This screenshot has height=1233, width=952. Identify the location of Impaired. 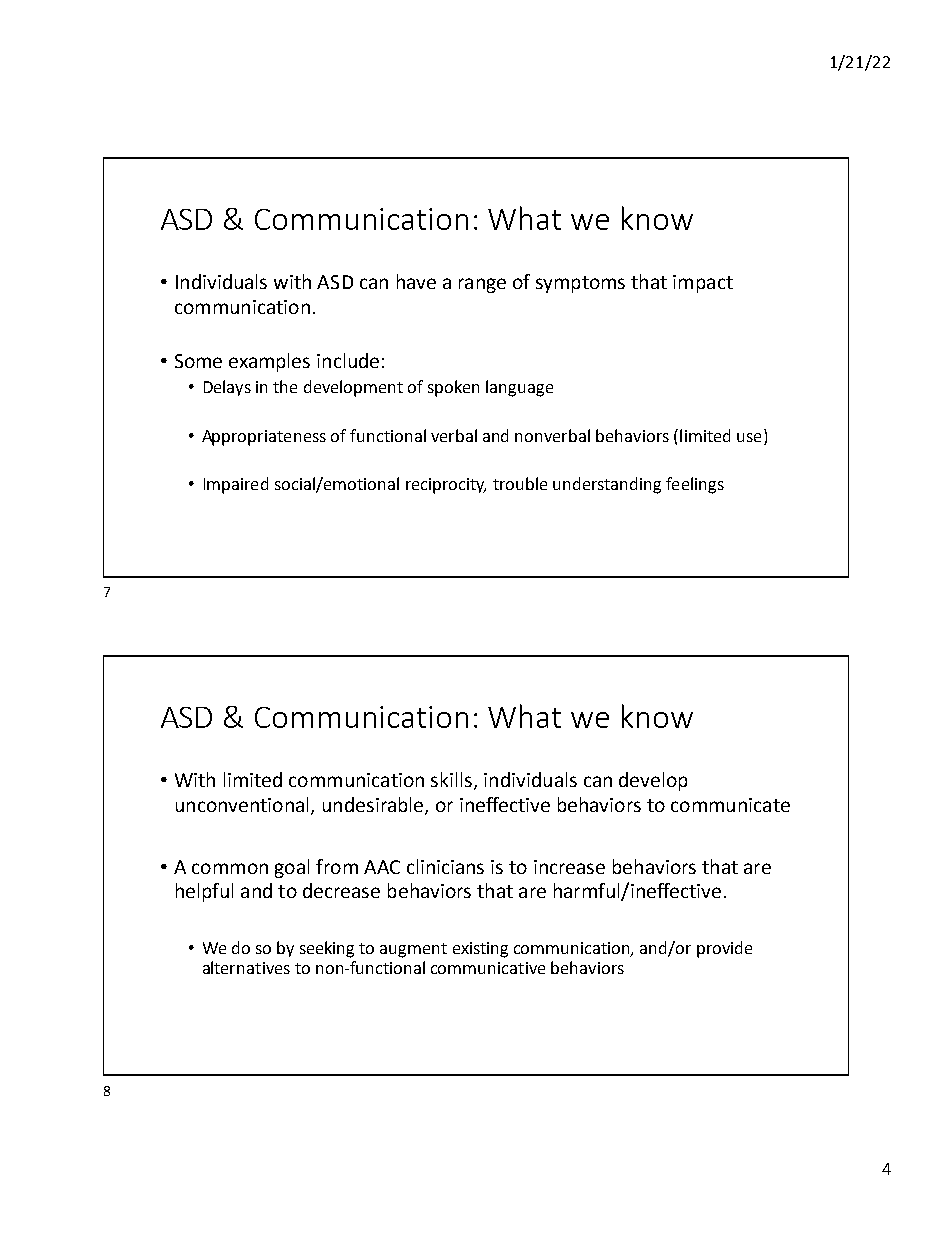
(236, 485).
